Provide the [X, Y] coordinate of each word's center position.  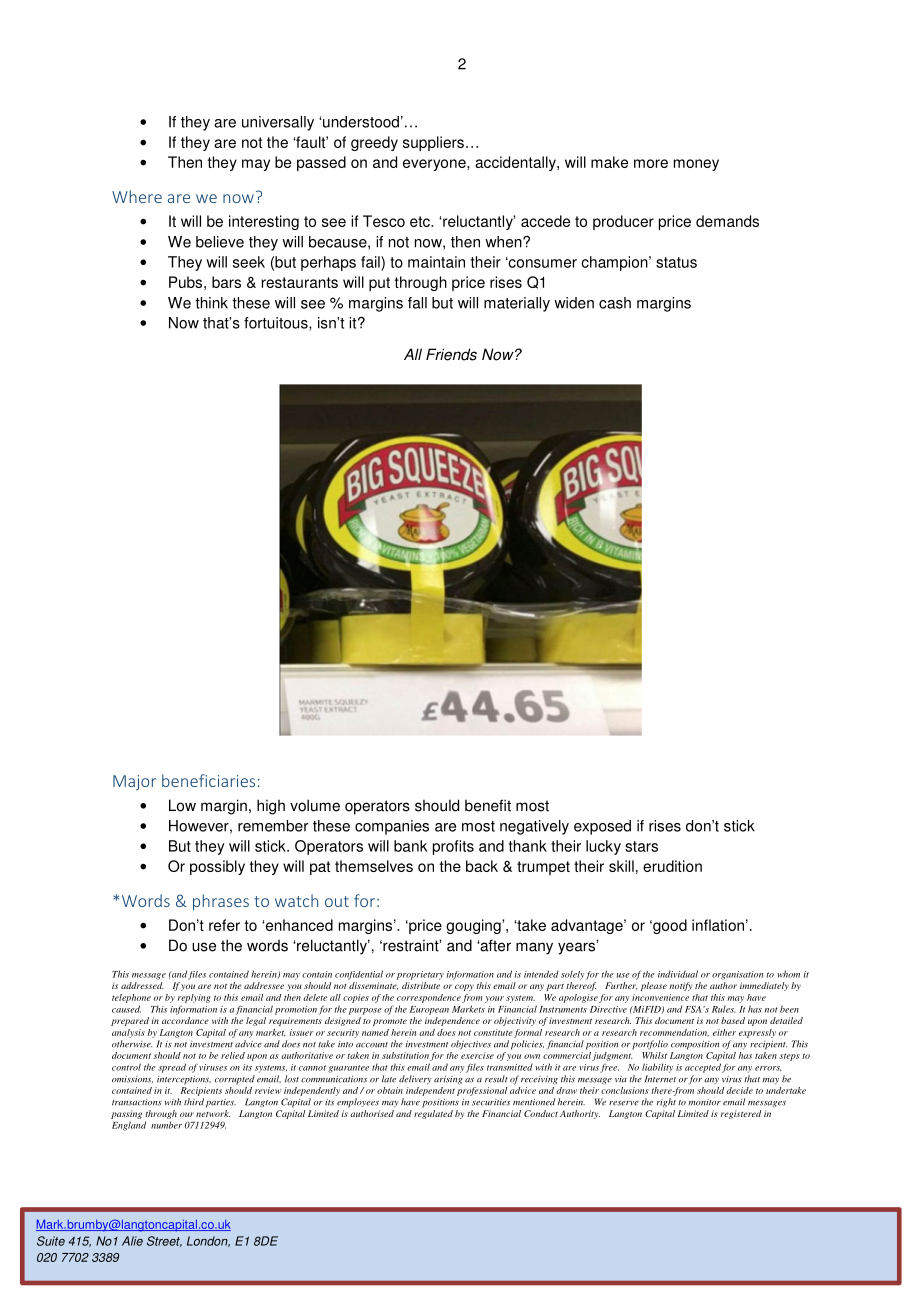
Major [134, 783]
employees [358, 1103]
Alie [132, 1241]
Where [137, 196]
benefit [488, 805]
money [696, 165]
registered [741, 1114]
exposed [602, 827]
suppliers [433, 143]
